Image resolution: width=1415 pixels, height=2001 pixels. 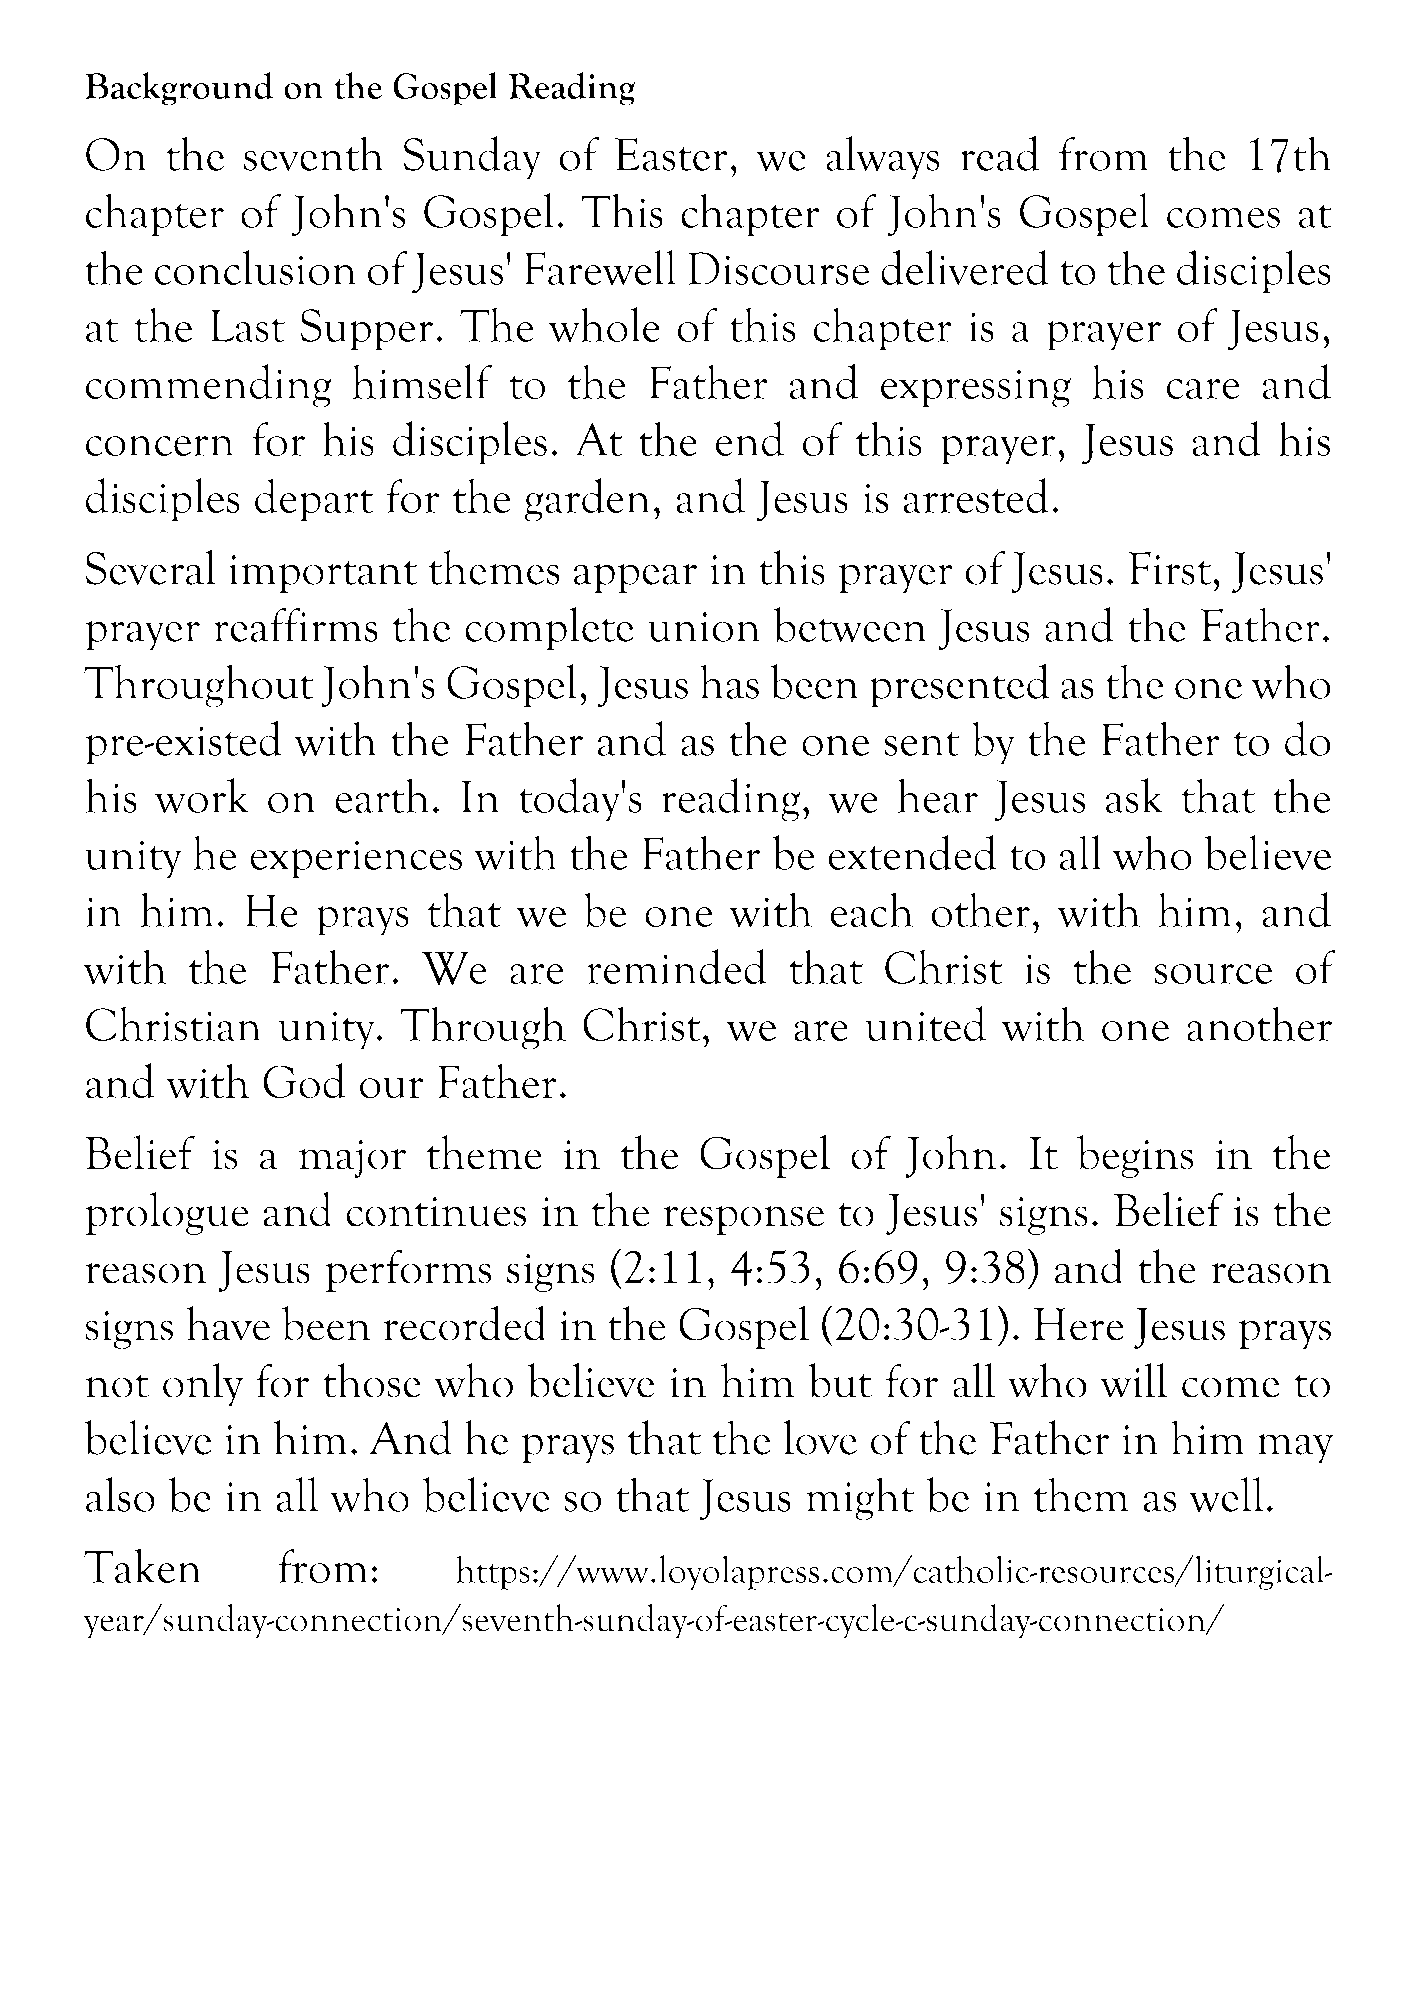 I want to click on God, so click(x=304, y=1081).
